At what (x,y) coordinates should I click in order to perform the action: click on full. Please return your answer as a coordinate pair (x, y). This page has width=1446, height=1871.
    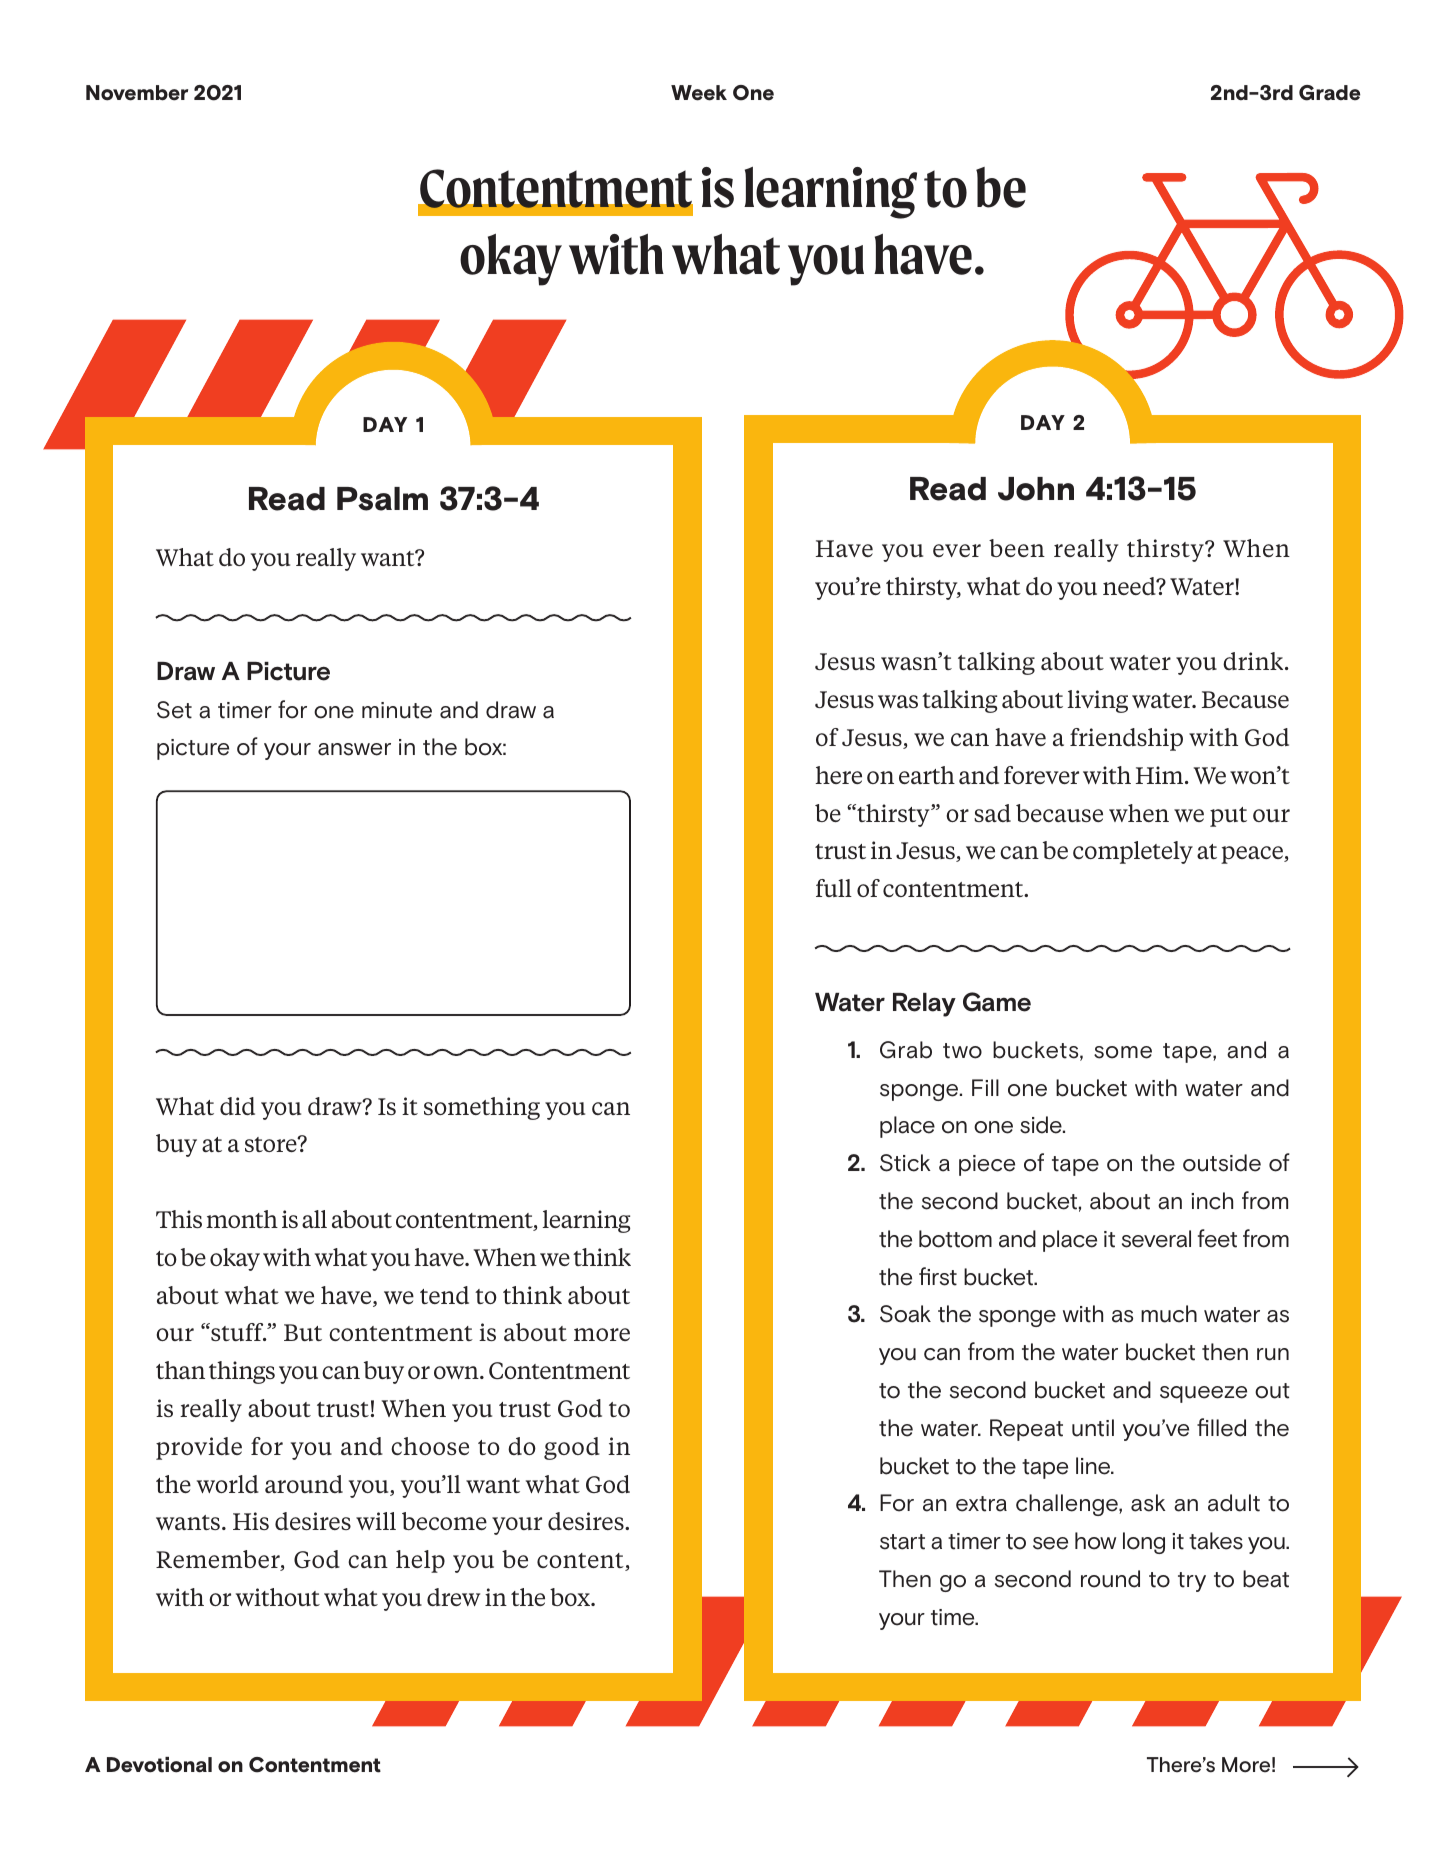
    Looking at the image, I should click on (834, 888).
